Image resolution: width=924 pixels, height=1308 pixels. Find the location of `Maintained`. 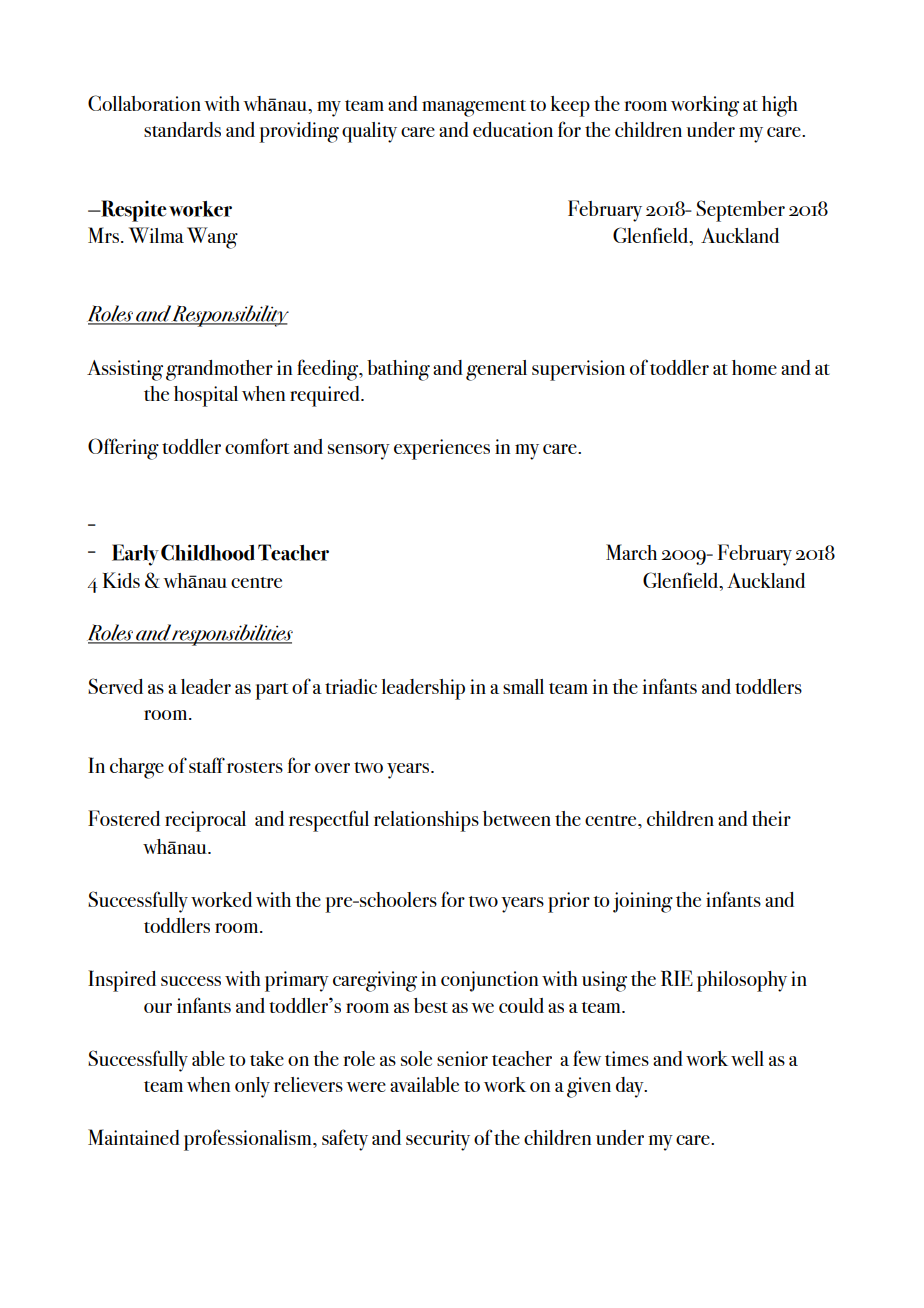

Maintained is located at coordinates (134, 1137).
